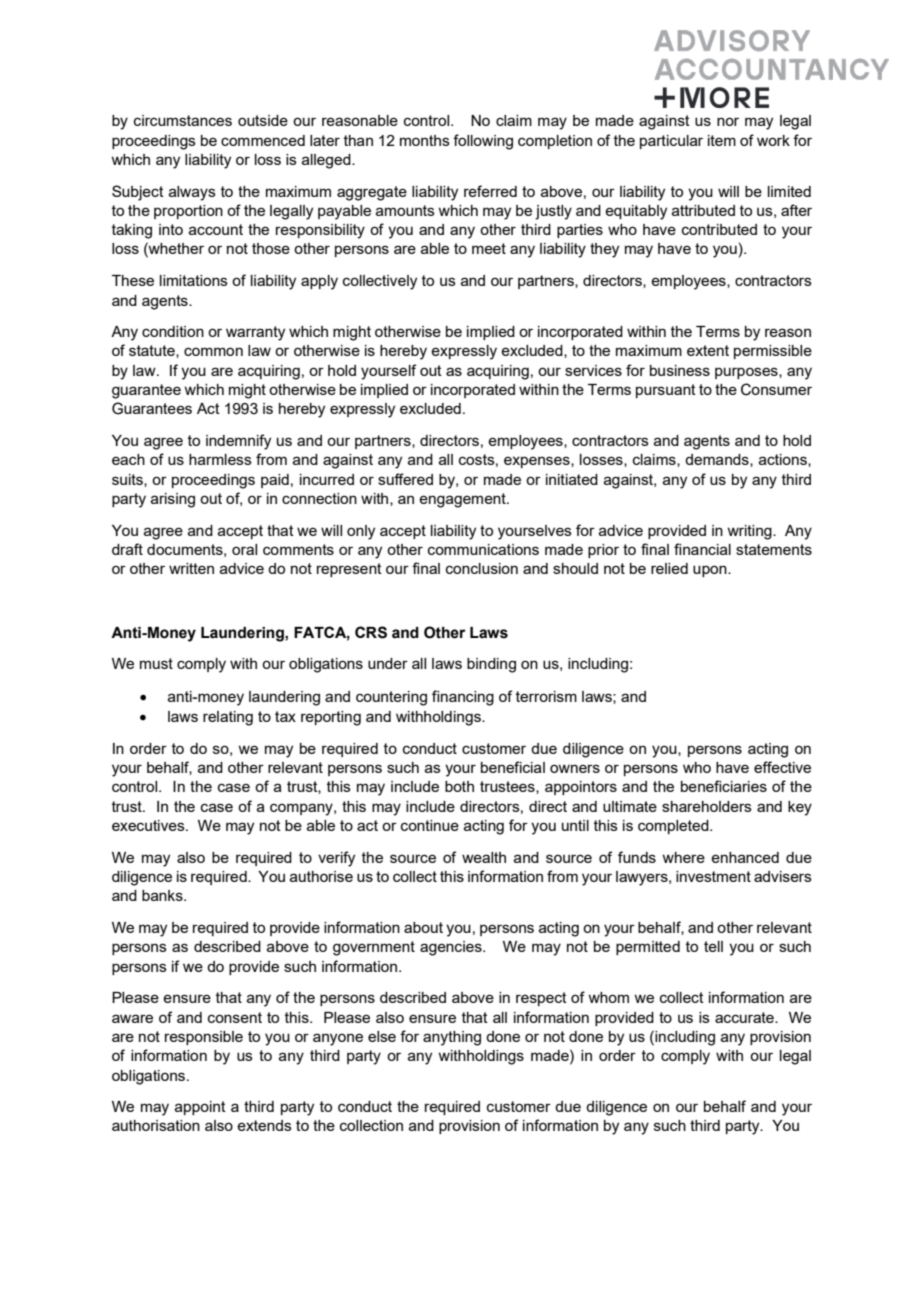  Describe the element at coordinates (491, 665) in the screenshot. I see `binding` at that location.
